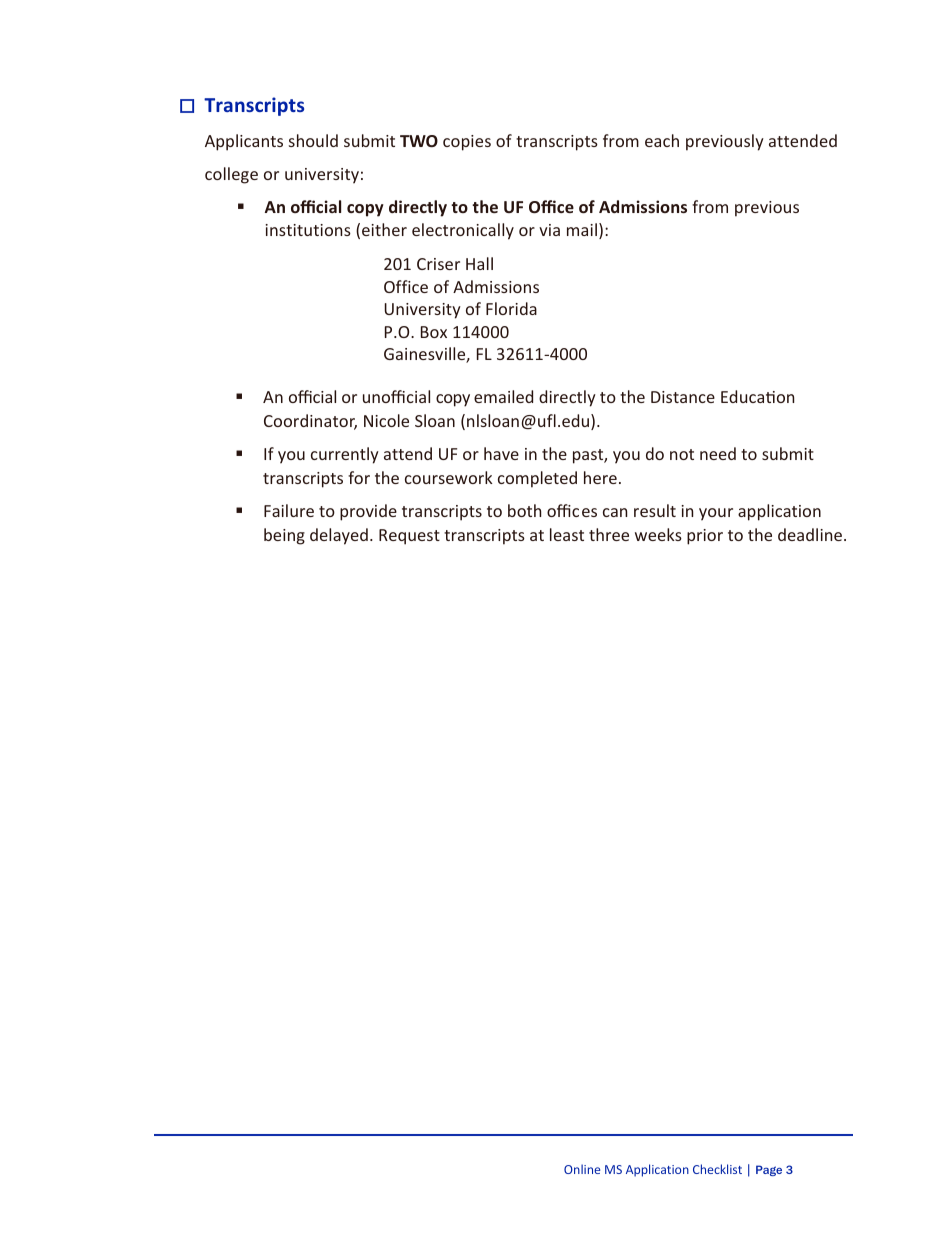 This page has width=952, height=1233. Describe the element at coordinates (582, 1169) in the page. I see `Online` at that location.
